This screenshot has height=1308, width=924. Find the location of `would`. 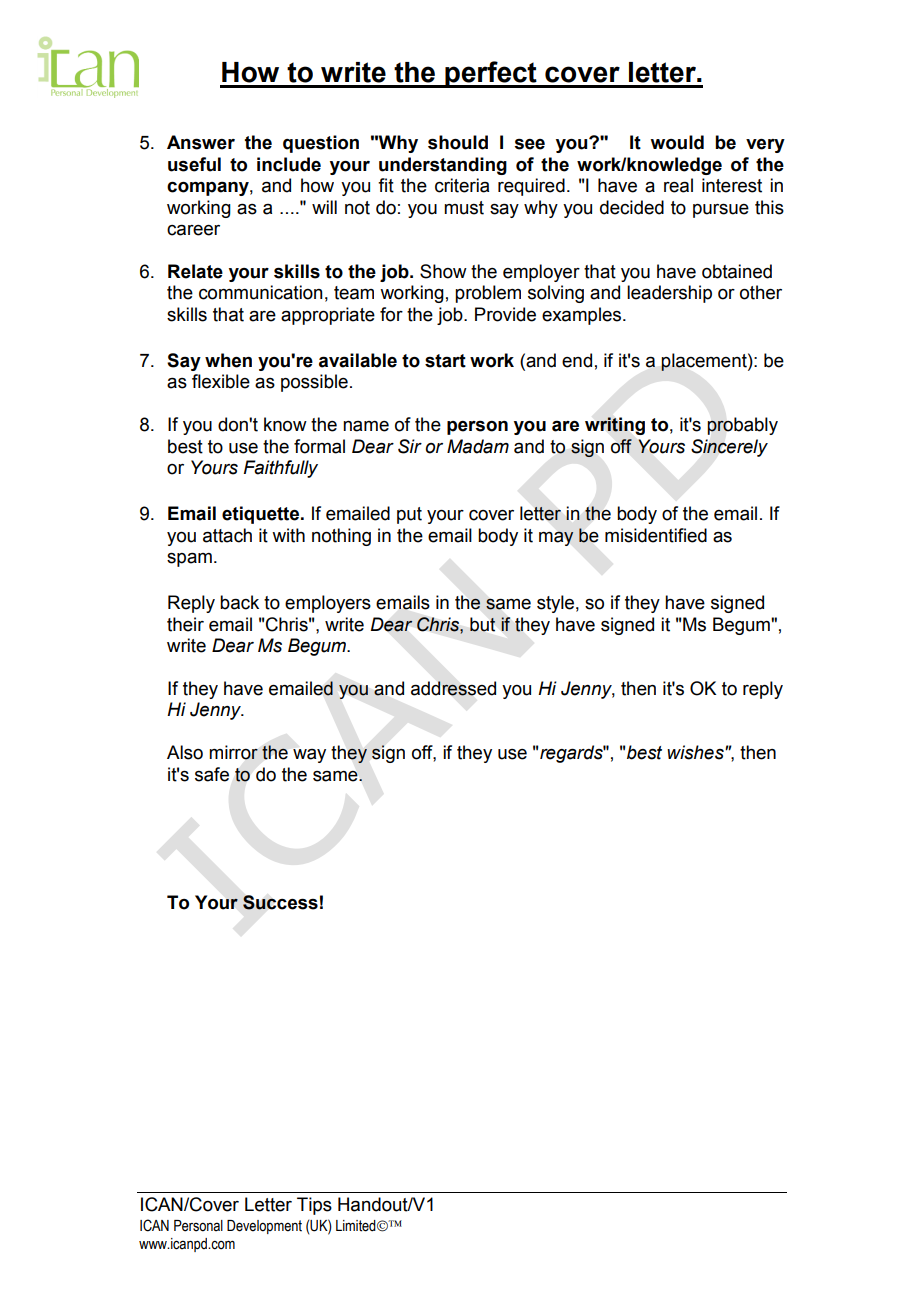

would is located at coordinates (677, 142).
